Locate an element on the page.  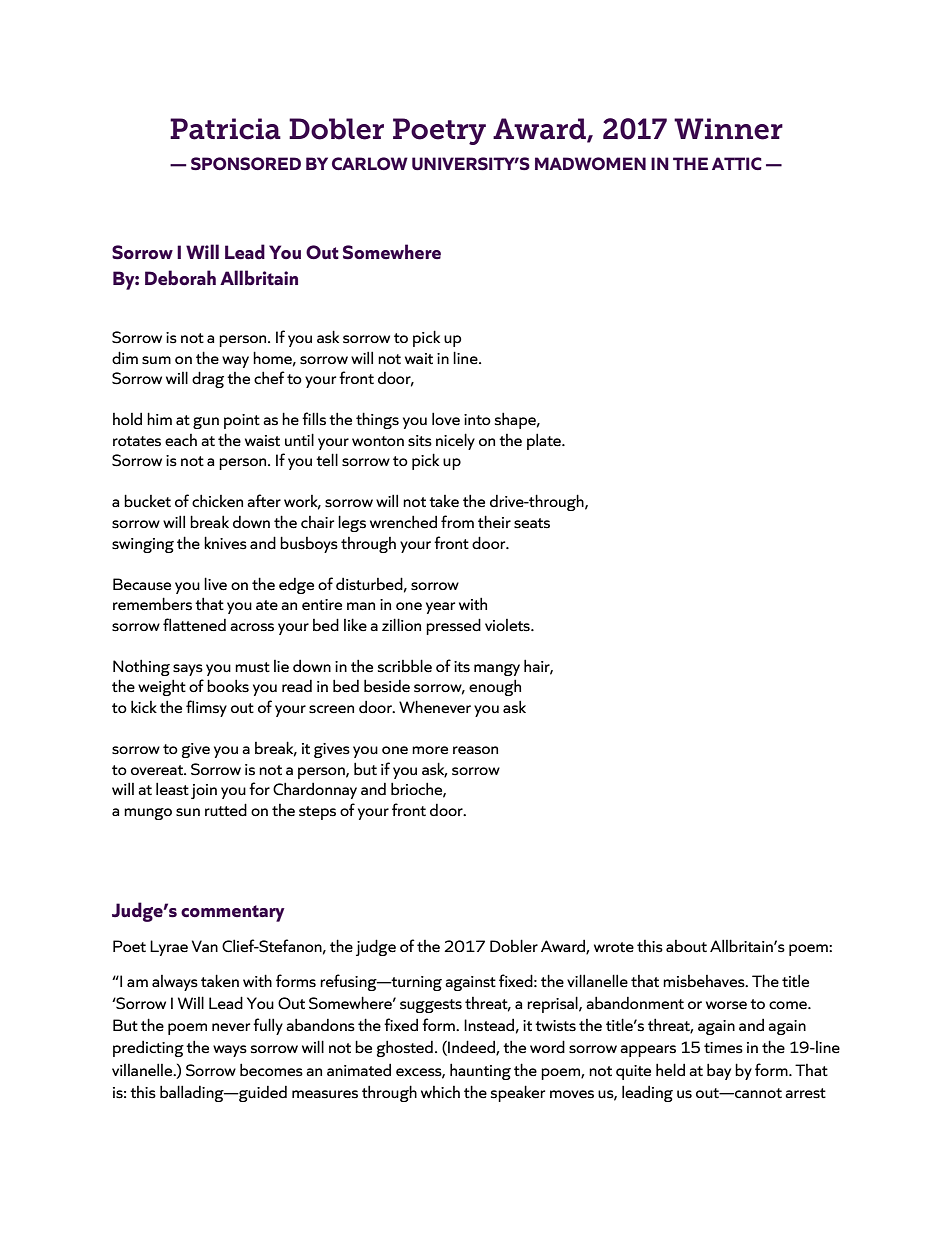
about is located at coordinates (686, 946).
